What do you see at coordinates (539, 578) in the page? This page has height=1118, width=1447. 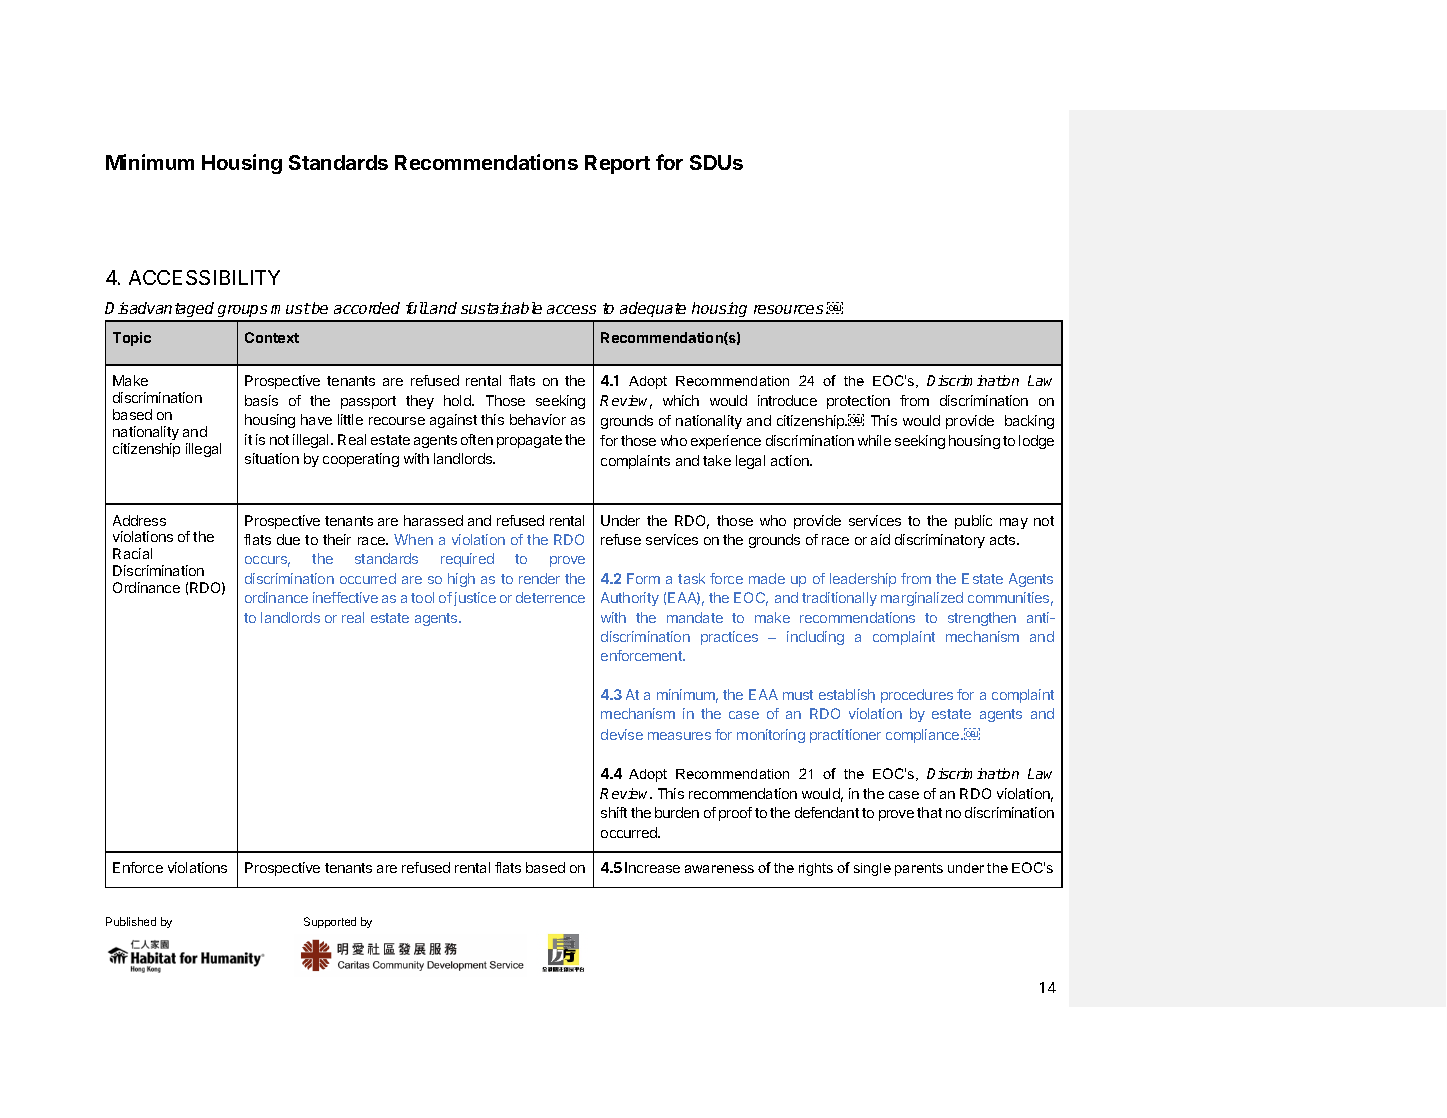 I see `render` at bounding box center [539, 578].
